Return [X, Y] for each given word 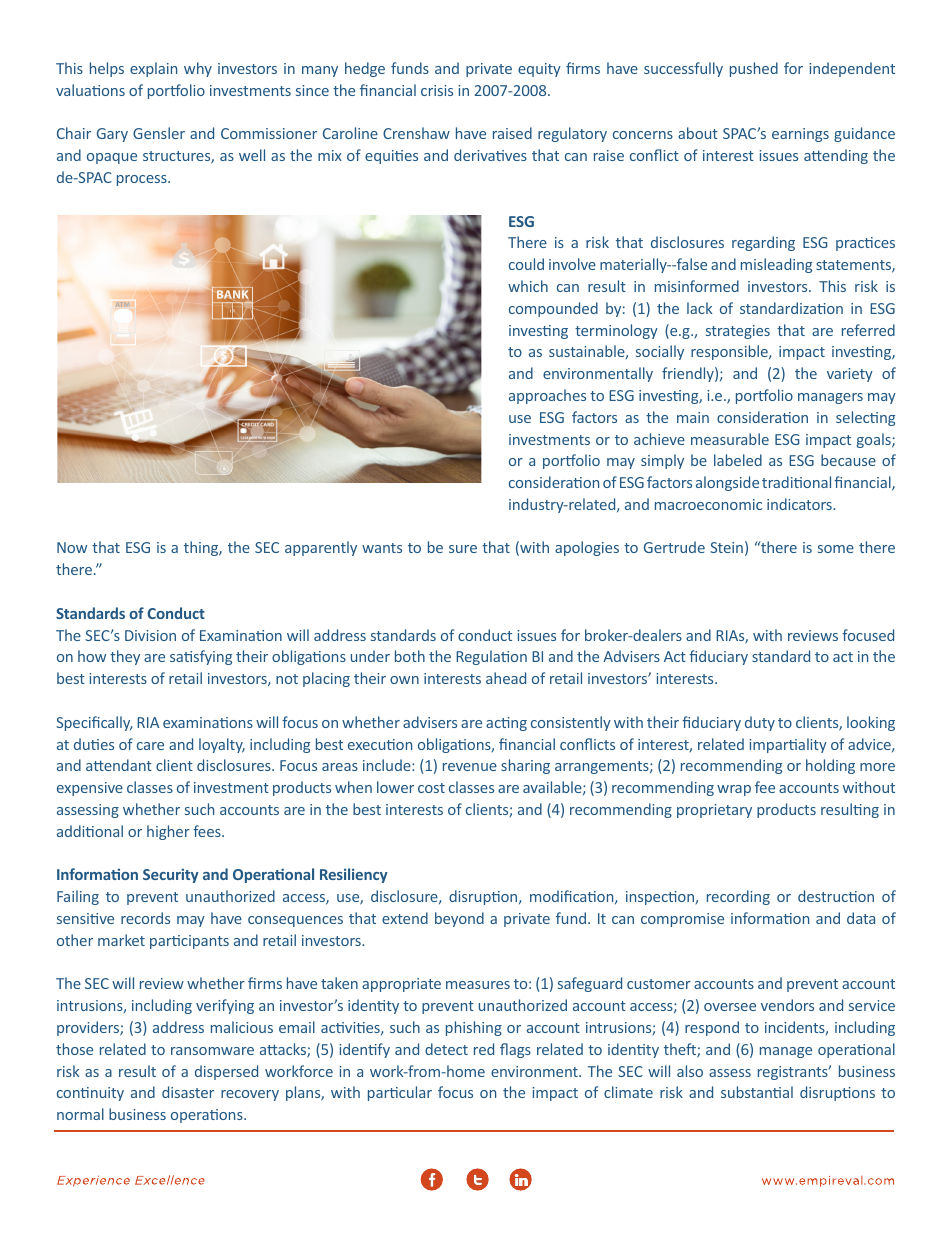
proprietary [714, 811]
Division [150, 635]
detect [446, 1049]
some [836, 549]
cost [431, 788]
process [143, 180]
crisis [437, 90]
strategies [738, 332]
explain [153, 69]
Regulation [491, 657]
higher [168, 832]
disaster [188, 1092]
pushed [754, 69]
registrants [794, 1073]
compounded [553, 309]
